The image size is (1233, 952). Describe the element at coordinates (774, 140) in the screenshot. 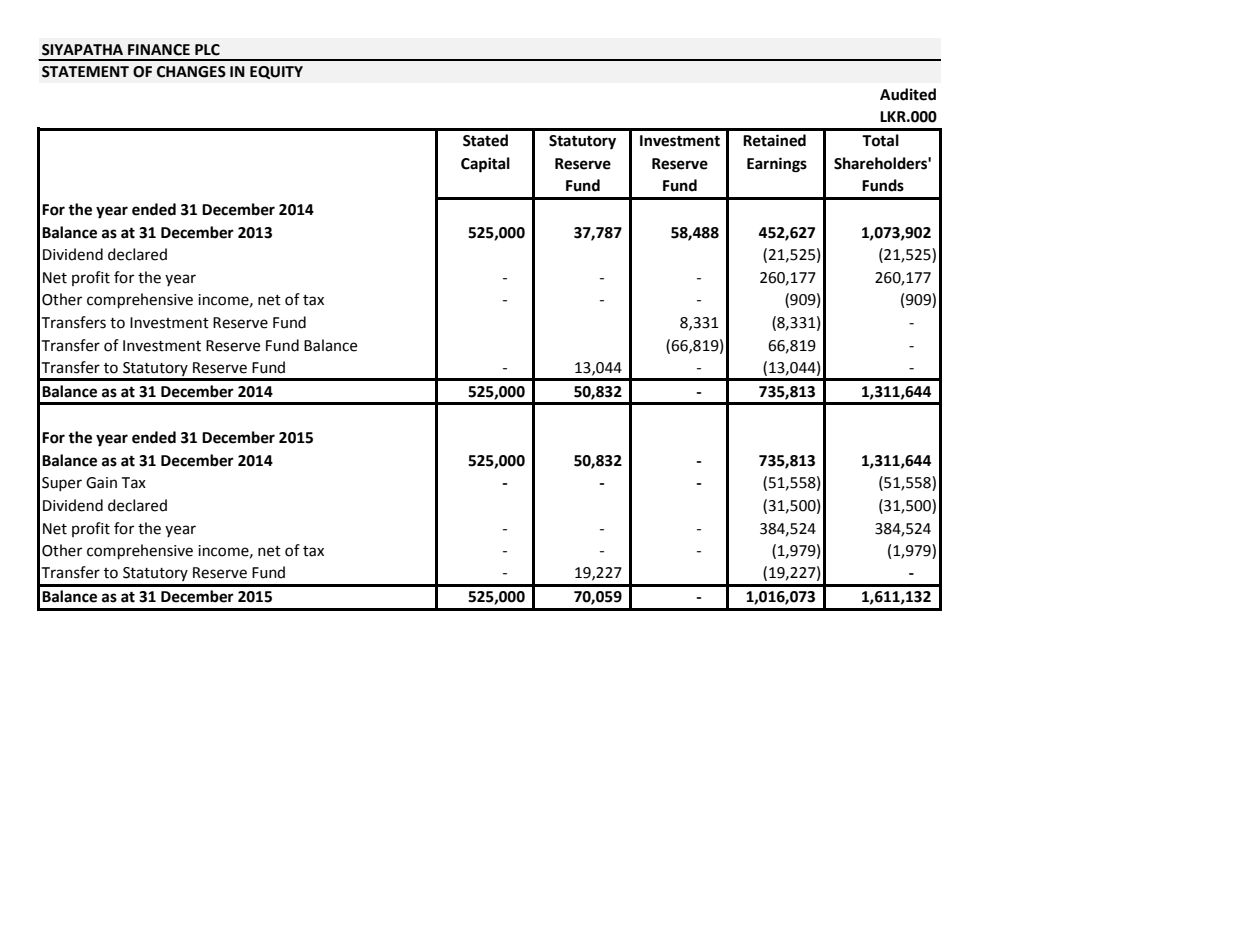

I see `Retained` at that location.
